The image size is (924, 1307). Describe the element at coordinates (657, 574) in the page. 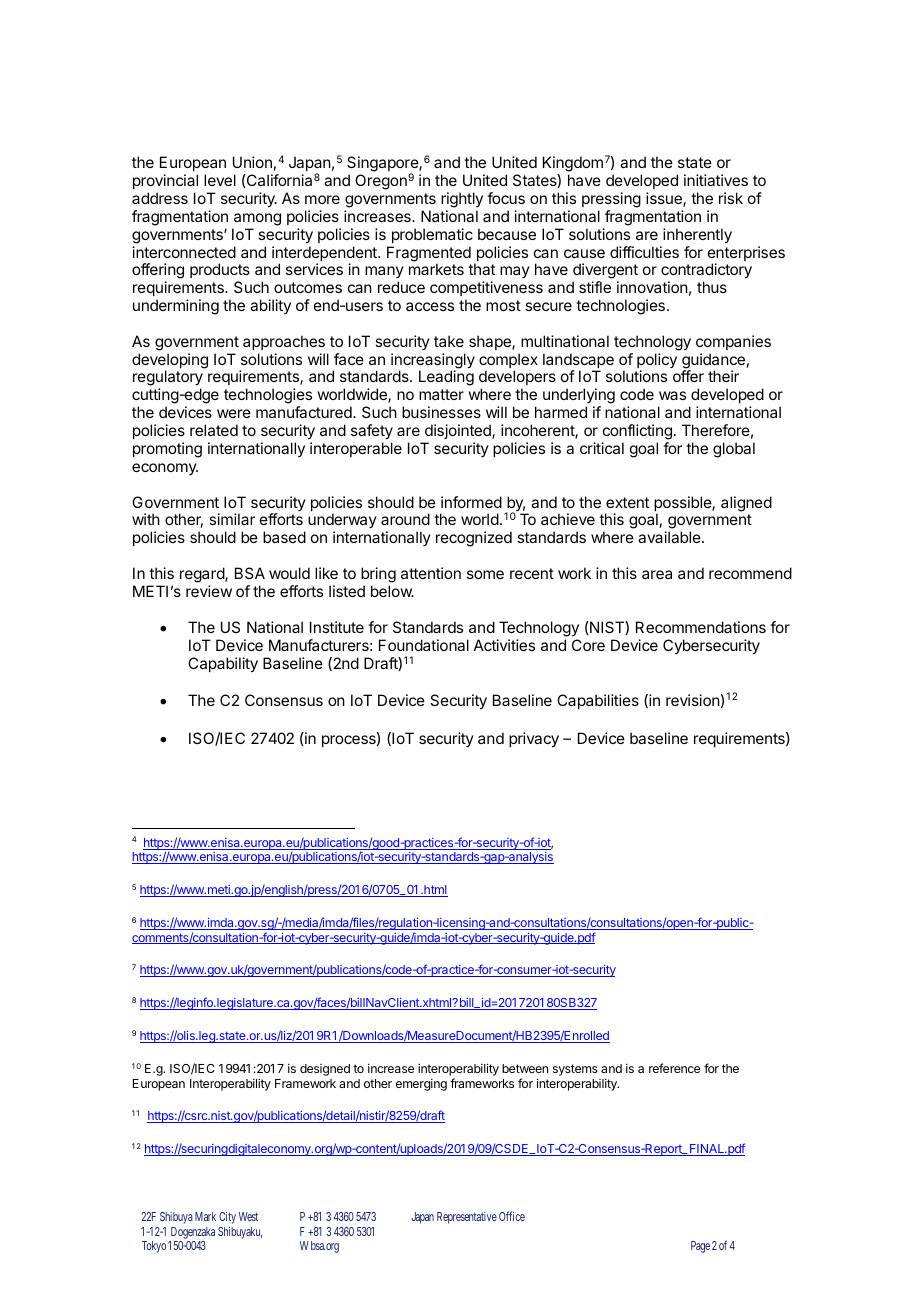

I see `area` at that location.
